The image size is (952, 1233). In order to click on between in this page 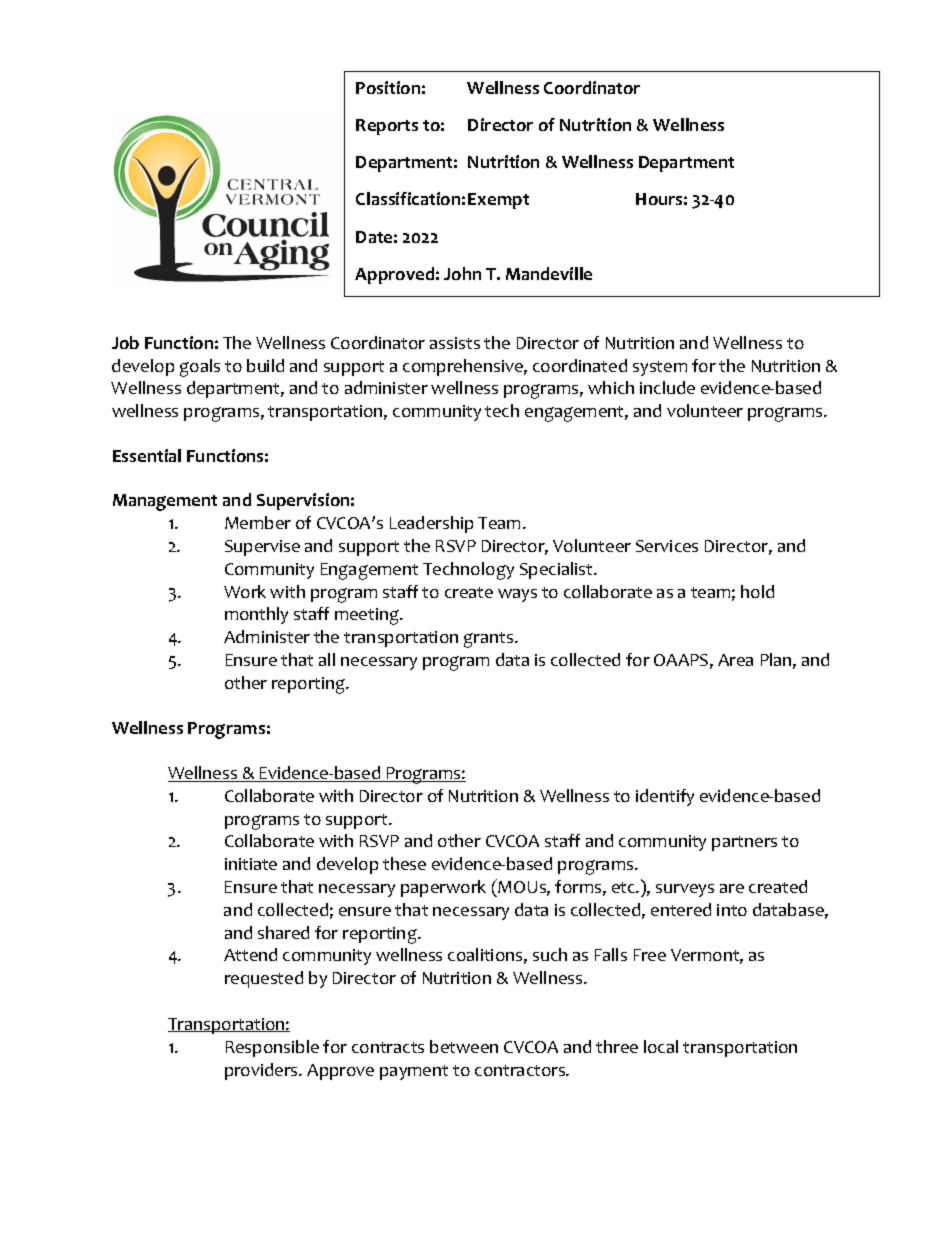, I will do `click(464, 1046)`.
